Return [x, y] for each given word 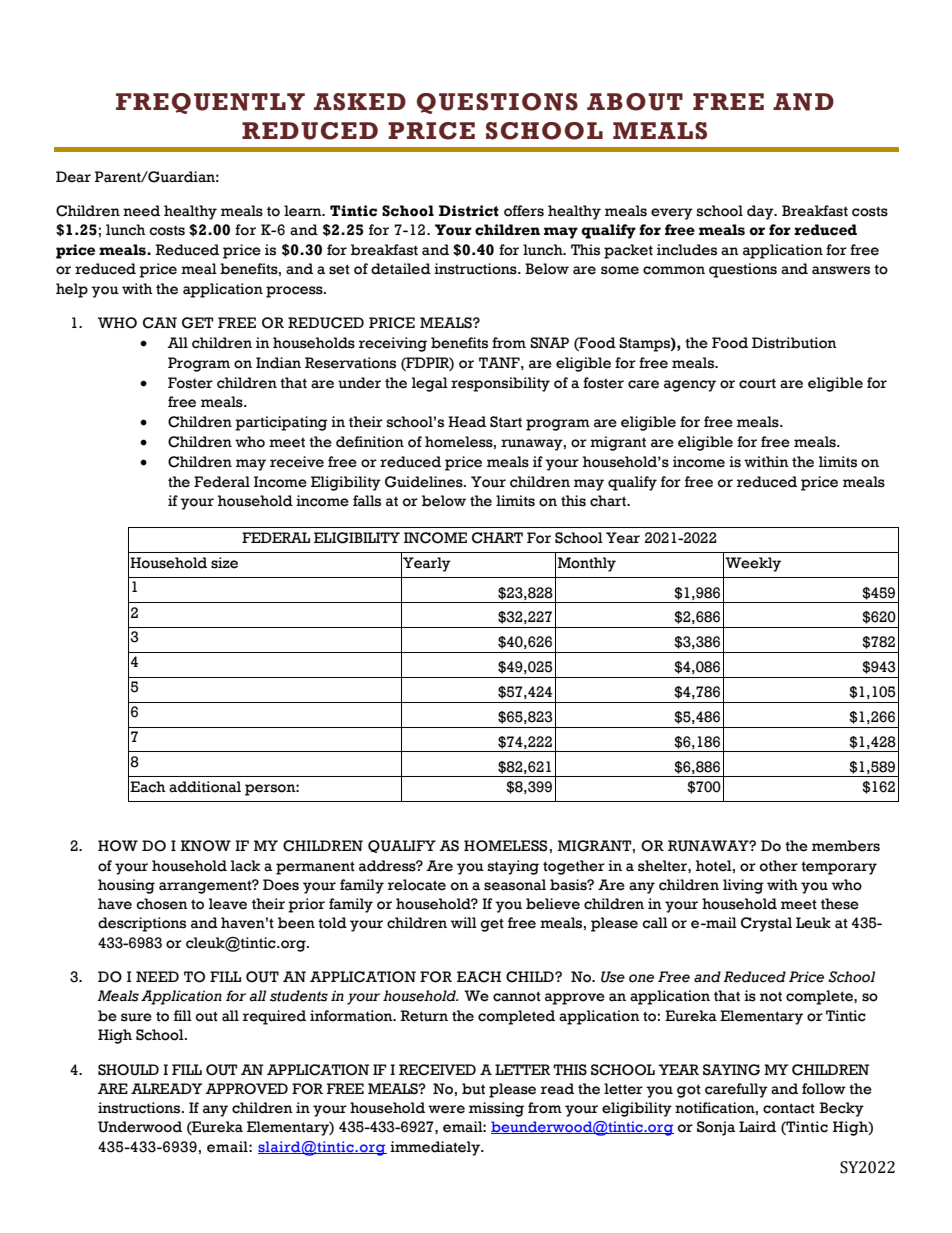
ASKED [360, 102]
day [761, 212]
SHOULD [128, 1070]
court [757, 384]
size [224, 563]
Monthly [587, 564]
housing [126, 886]
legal [430, 384]
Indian [278, 363]
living [743, 886]
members [846, 846]
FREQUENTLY [210, 103]
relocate [417, 885]
